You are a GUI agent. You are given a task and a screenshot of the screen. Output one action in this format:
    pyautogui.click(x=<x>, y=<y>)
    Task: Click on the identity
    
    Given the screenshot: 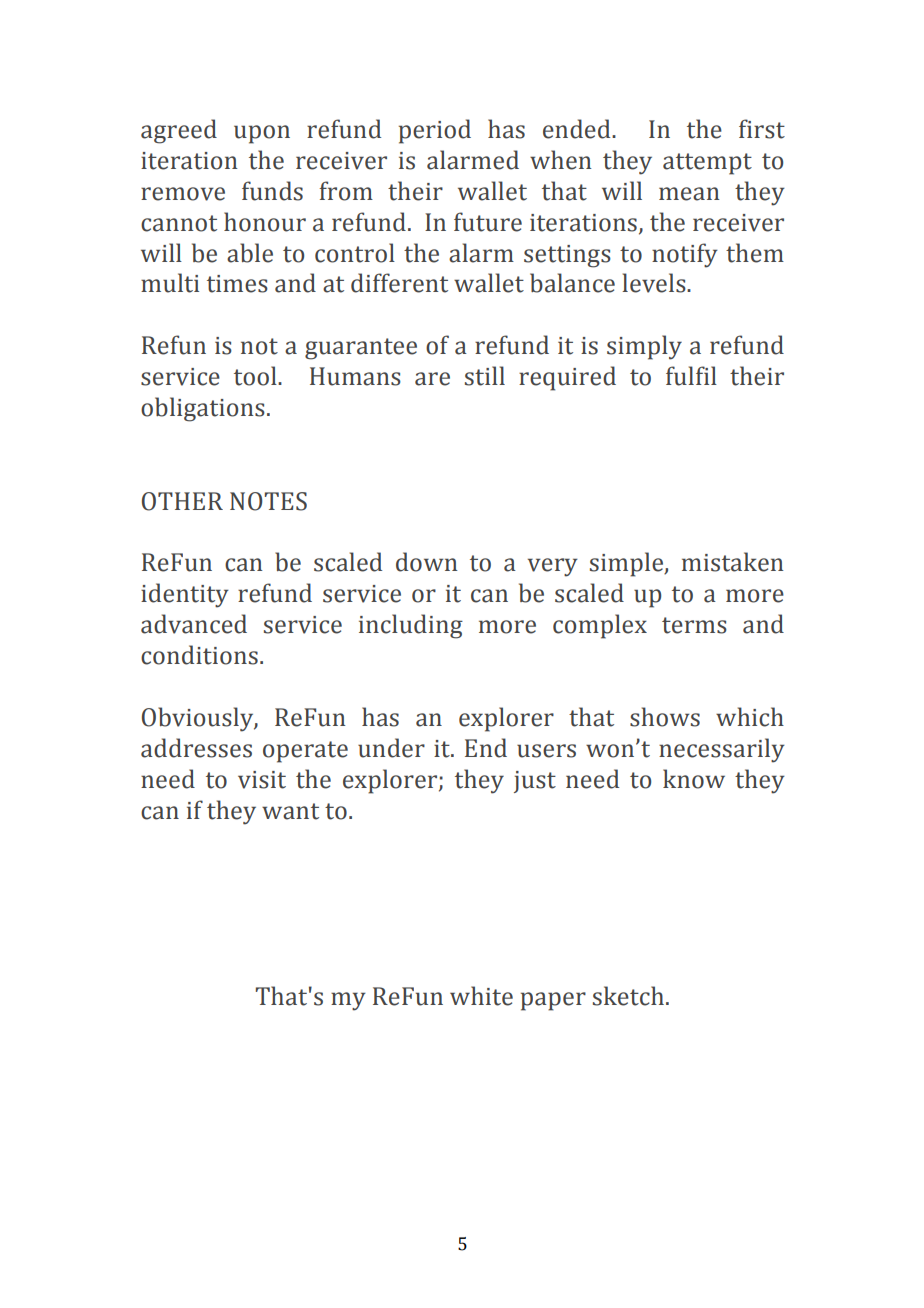 What is the action you would take?
    pyautogui.click(x=185, y=595)
